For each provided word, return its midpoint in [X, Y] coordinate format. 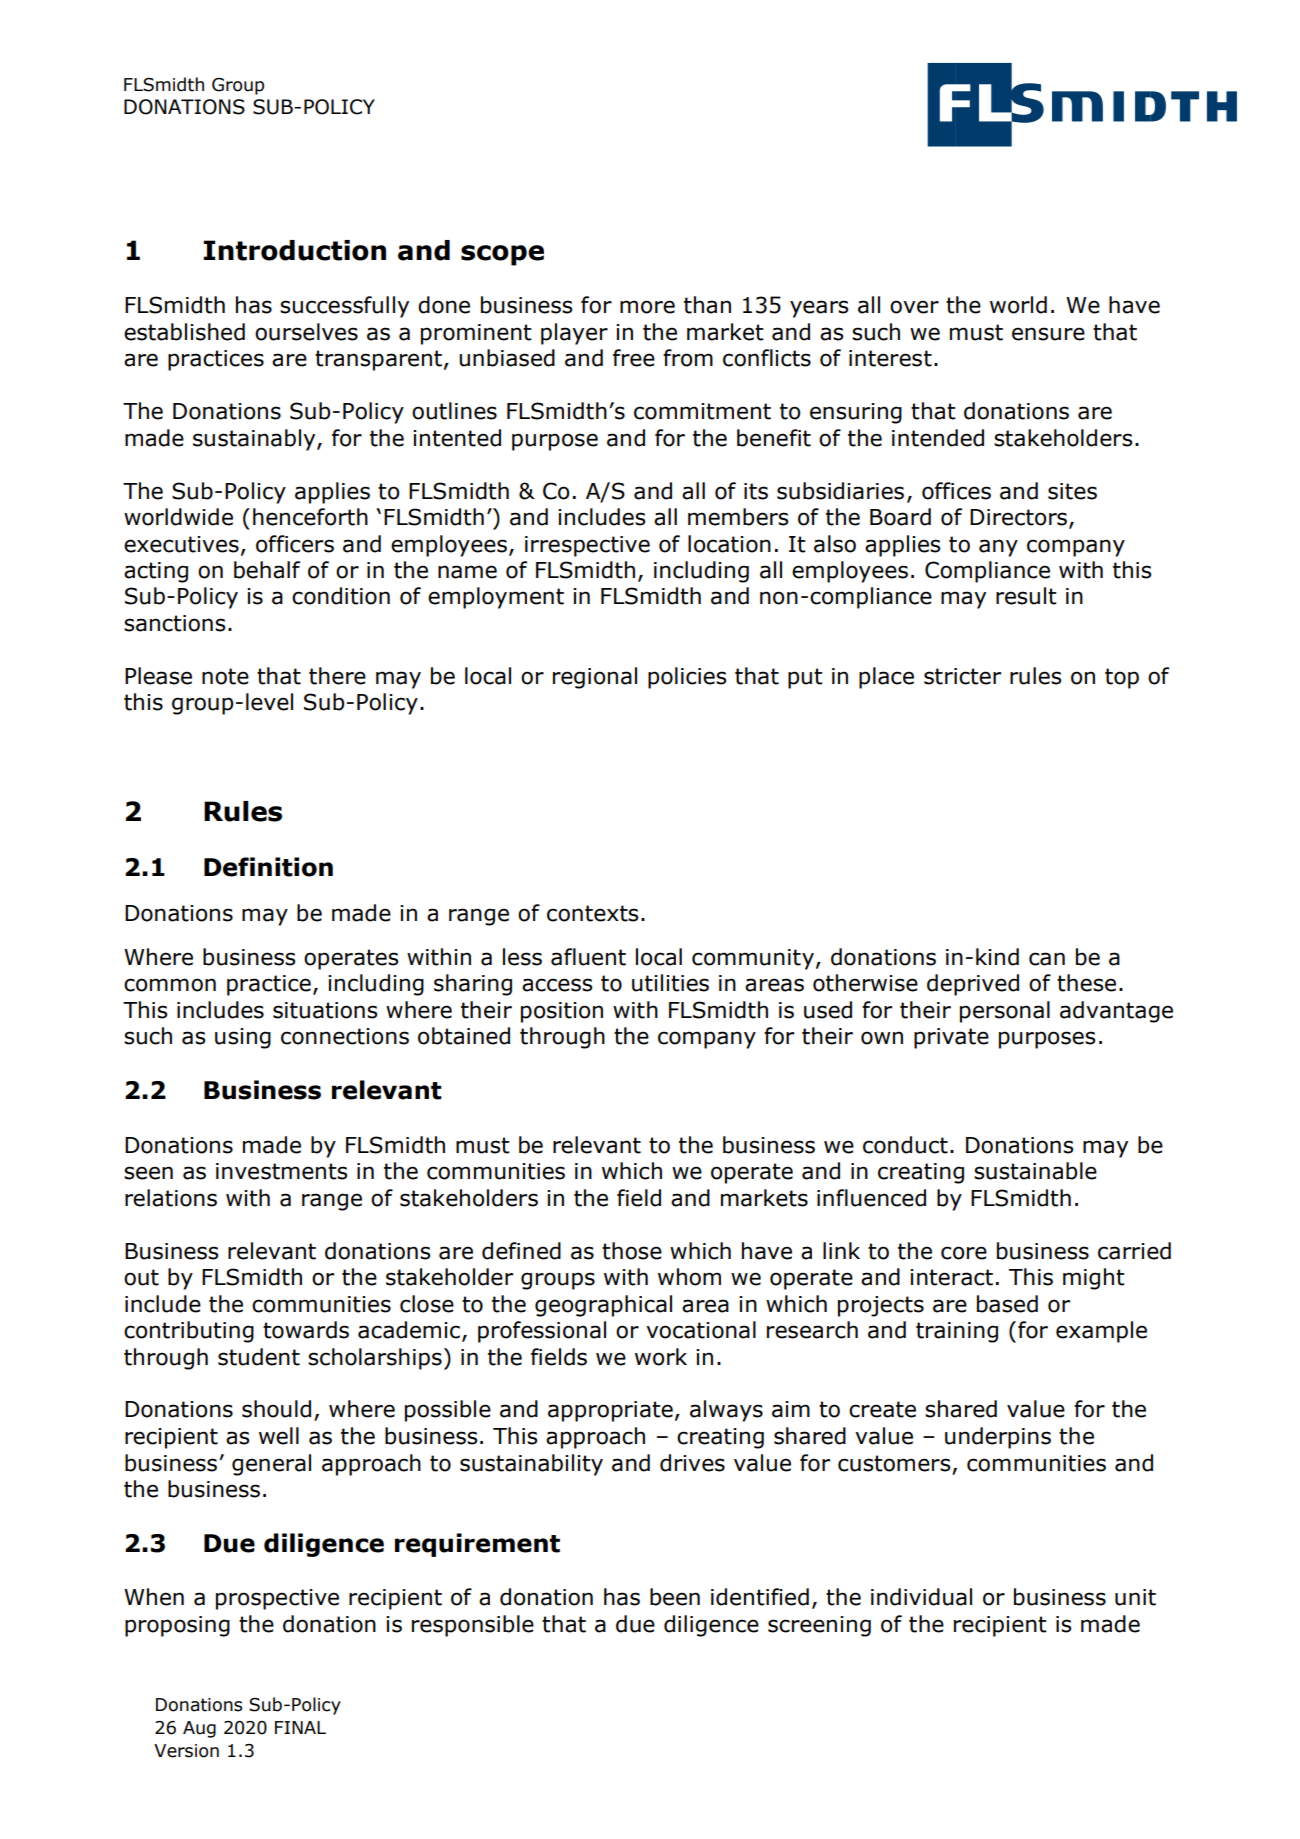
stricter [962, 676]
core [964, 1253]
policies [687, 678]
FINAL [300, 1727]
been [675, 1597]
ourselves [306, 332]
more [647, 307]
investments [282, 1171]
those [632, 1251]
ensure [1048, 334]
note [225, 676]
